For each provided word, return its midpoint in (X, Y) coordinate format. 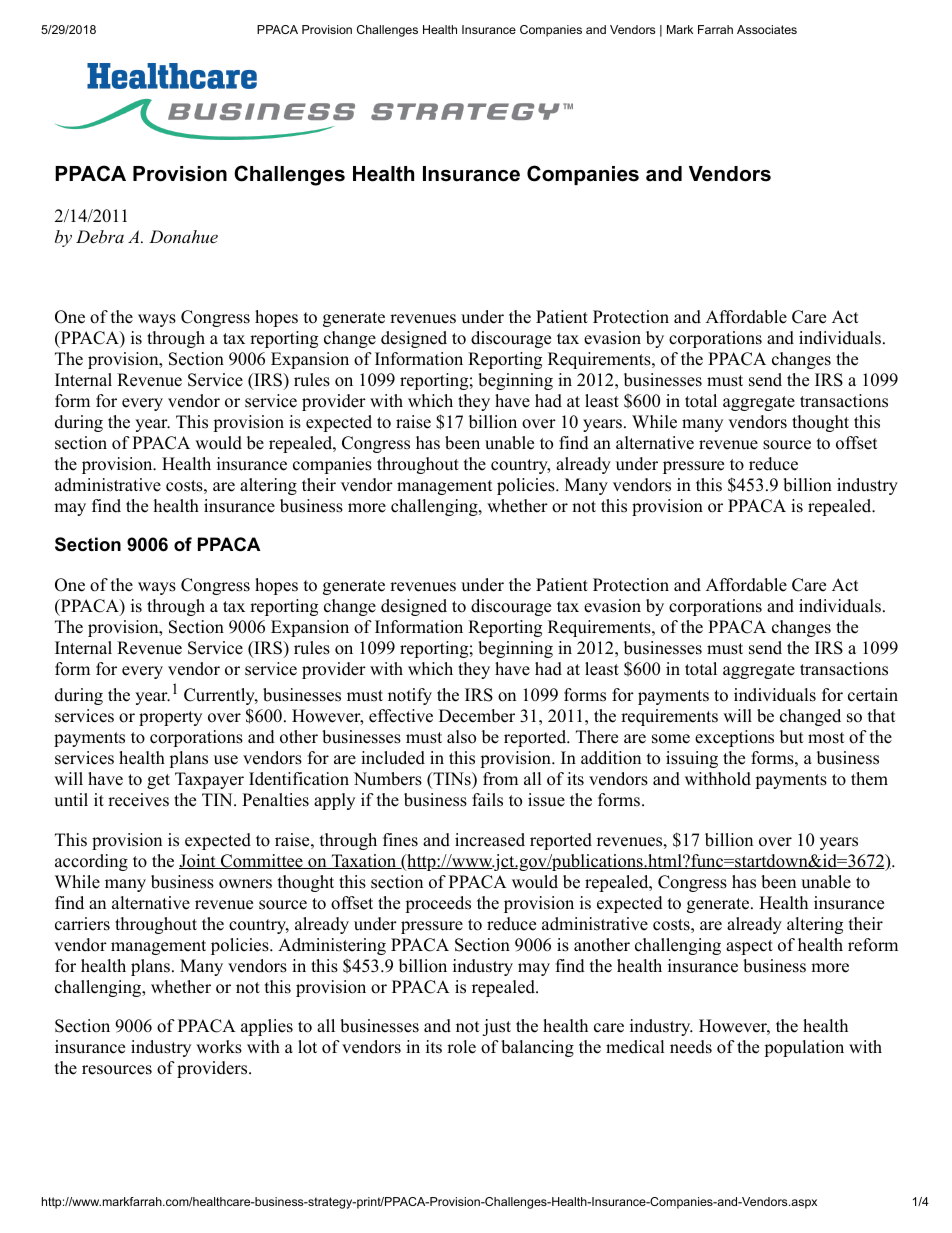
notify (410, 696)
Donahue (183, 236)
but (792, 737)
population (804, 1048)
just (496, 1027)
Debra (100, 236)
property (170, 718)
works (219, 1047)
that (882, 715)
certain (873, 695)
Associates (767, 29)
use (226, 760)
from (500, 779)
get (158, 781)
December (477, 716)
